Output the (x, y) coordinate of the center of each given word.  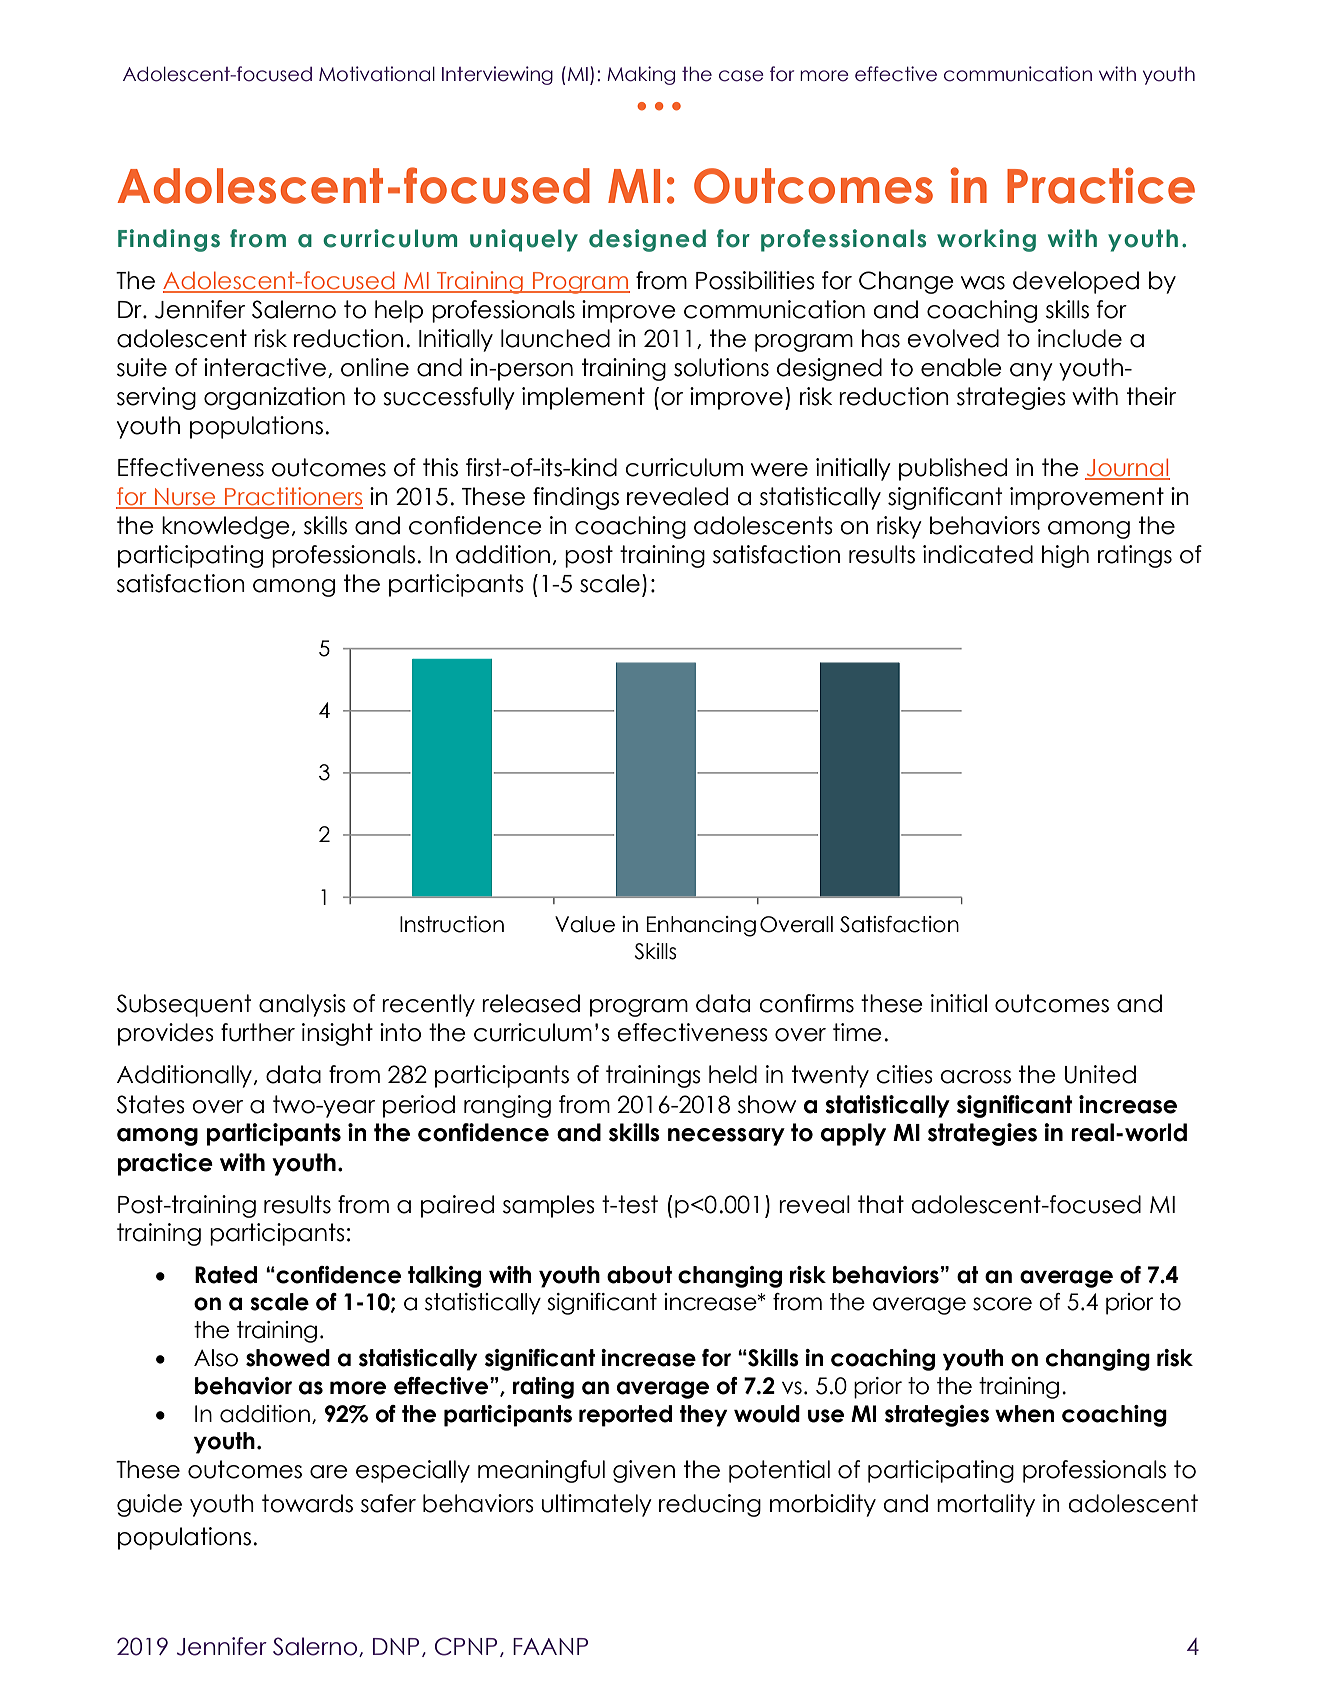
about (639, 1275)
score (1002, 1304)
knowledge (226, 527)
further (258, 1032)
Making (641, 75)
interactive (265, 367)
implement (583, 398)
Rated (226, 1275)
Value (585, 924)
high (1065, 556)
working (986, 240)
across (975, 1077)
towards (307, 1503)
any (1031, 372)
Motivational (377, 74)
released (531, 1003)
